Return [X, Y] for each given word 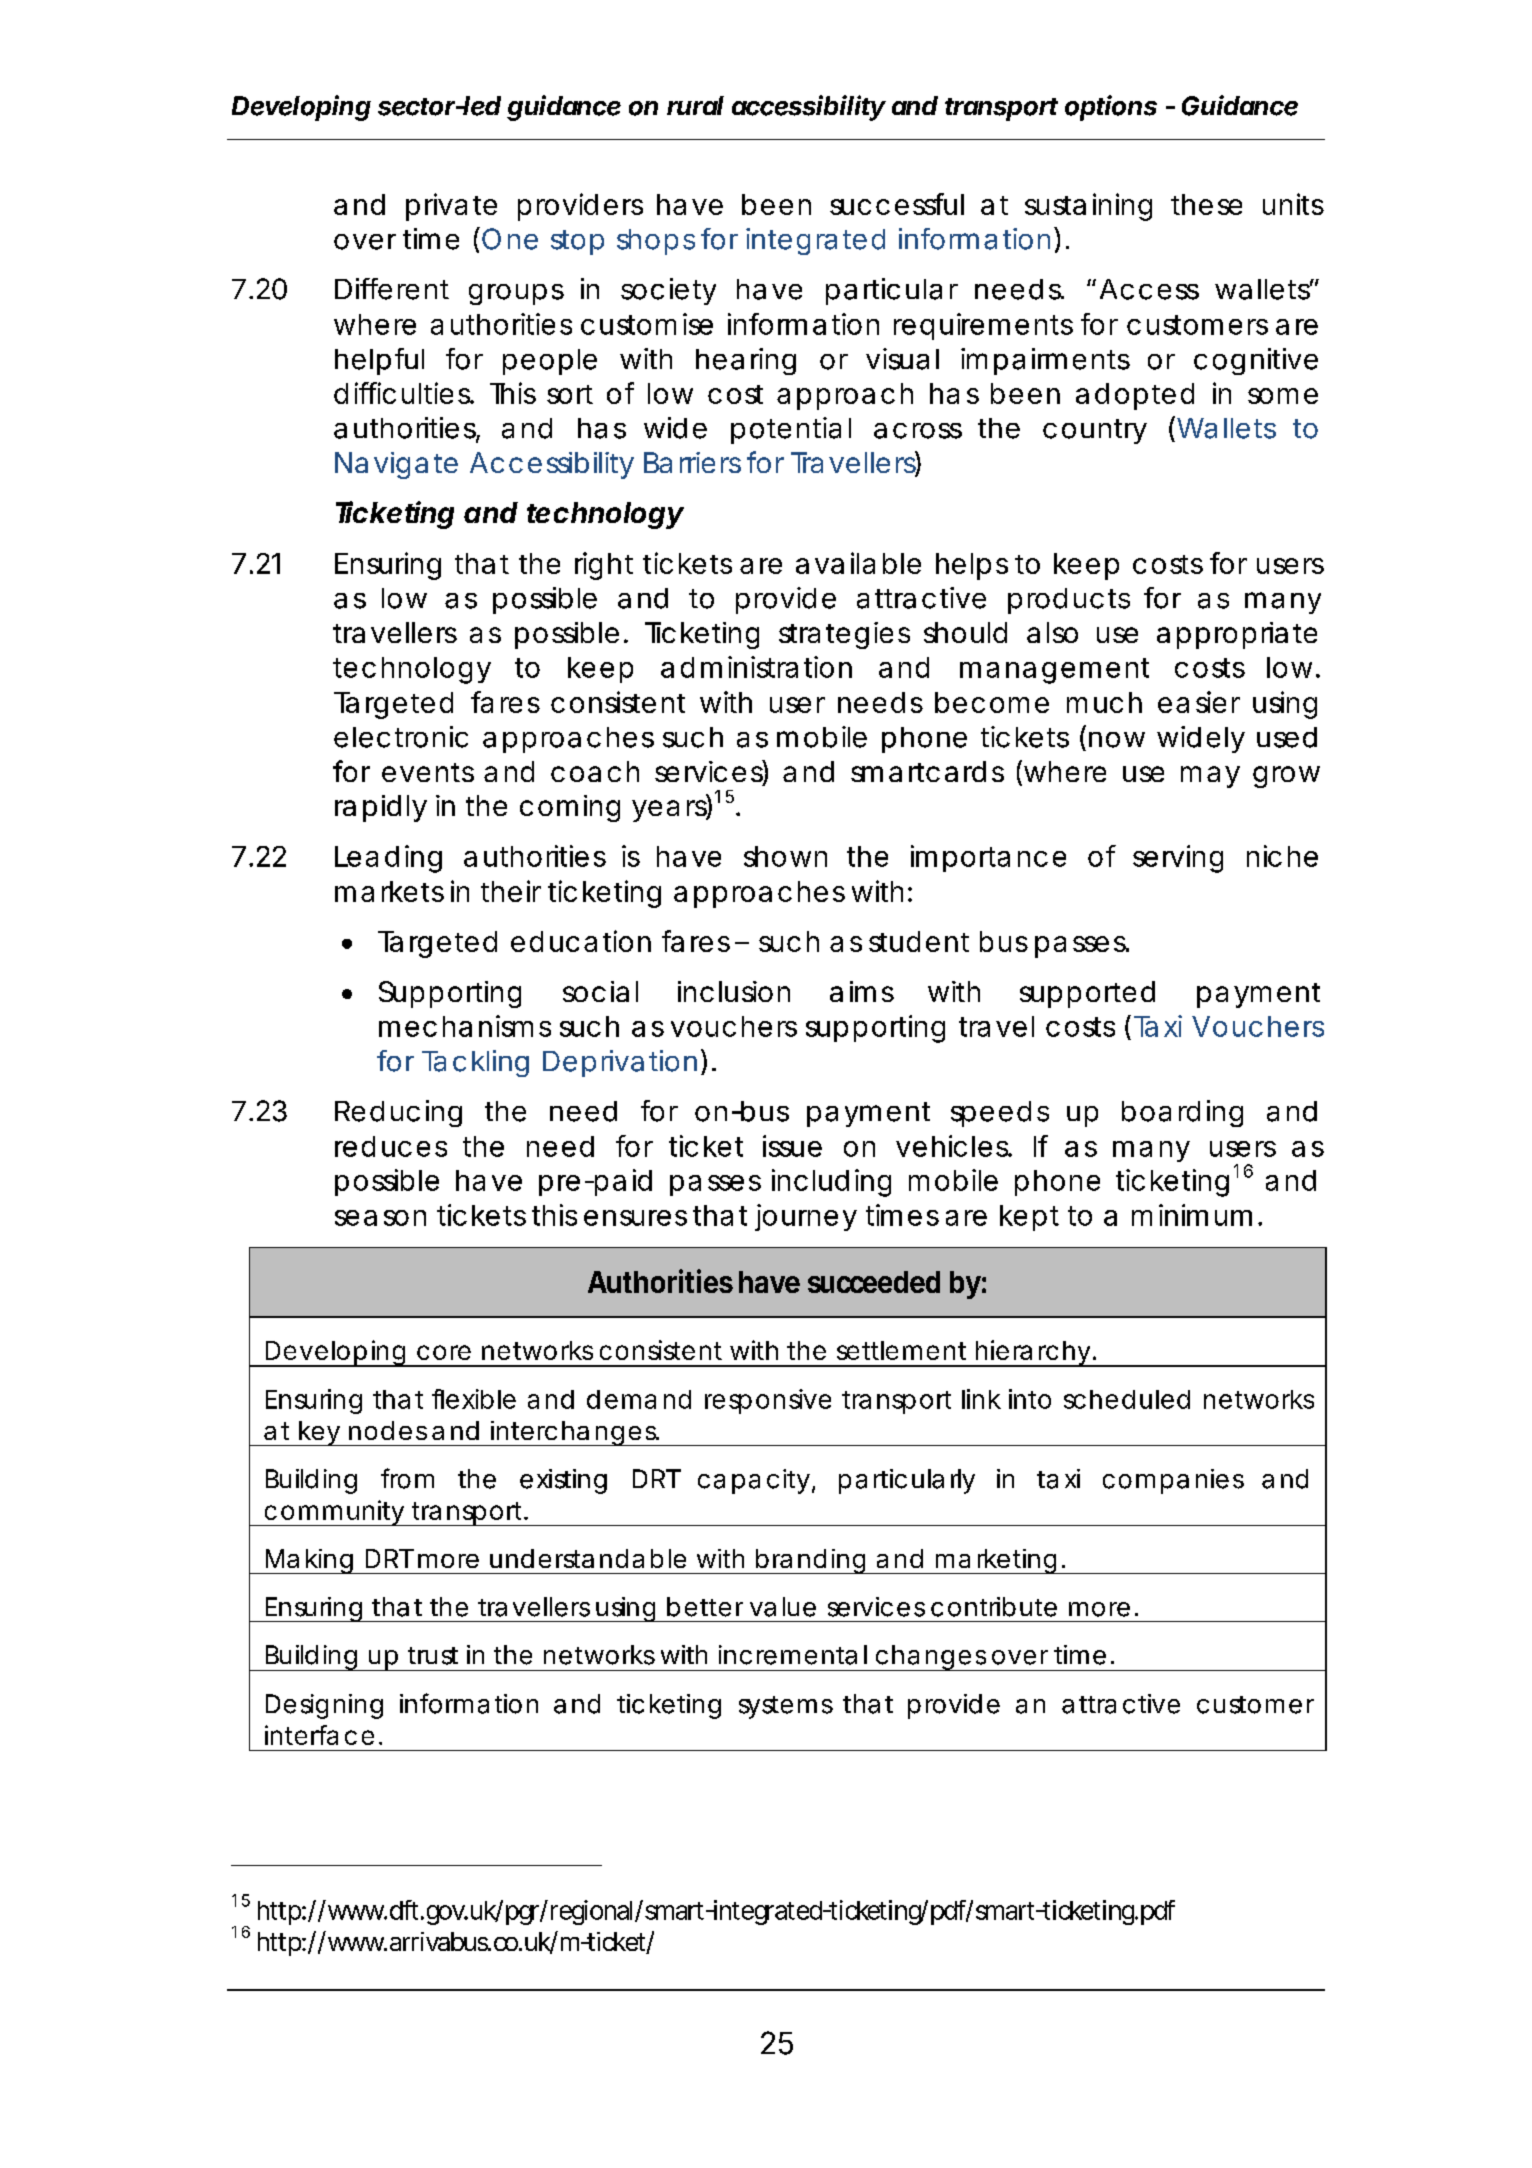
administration [756, 667]
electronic [401, 737]
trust [433, 1656]
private [451, 207]
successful [897, 204]
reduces [391, 1146]
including [831, 1183]
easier [1199, 702]
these [1206, 204]
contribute [994, 1607]
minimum [1192, 1215]
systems [786, 1707]
